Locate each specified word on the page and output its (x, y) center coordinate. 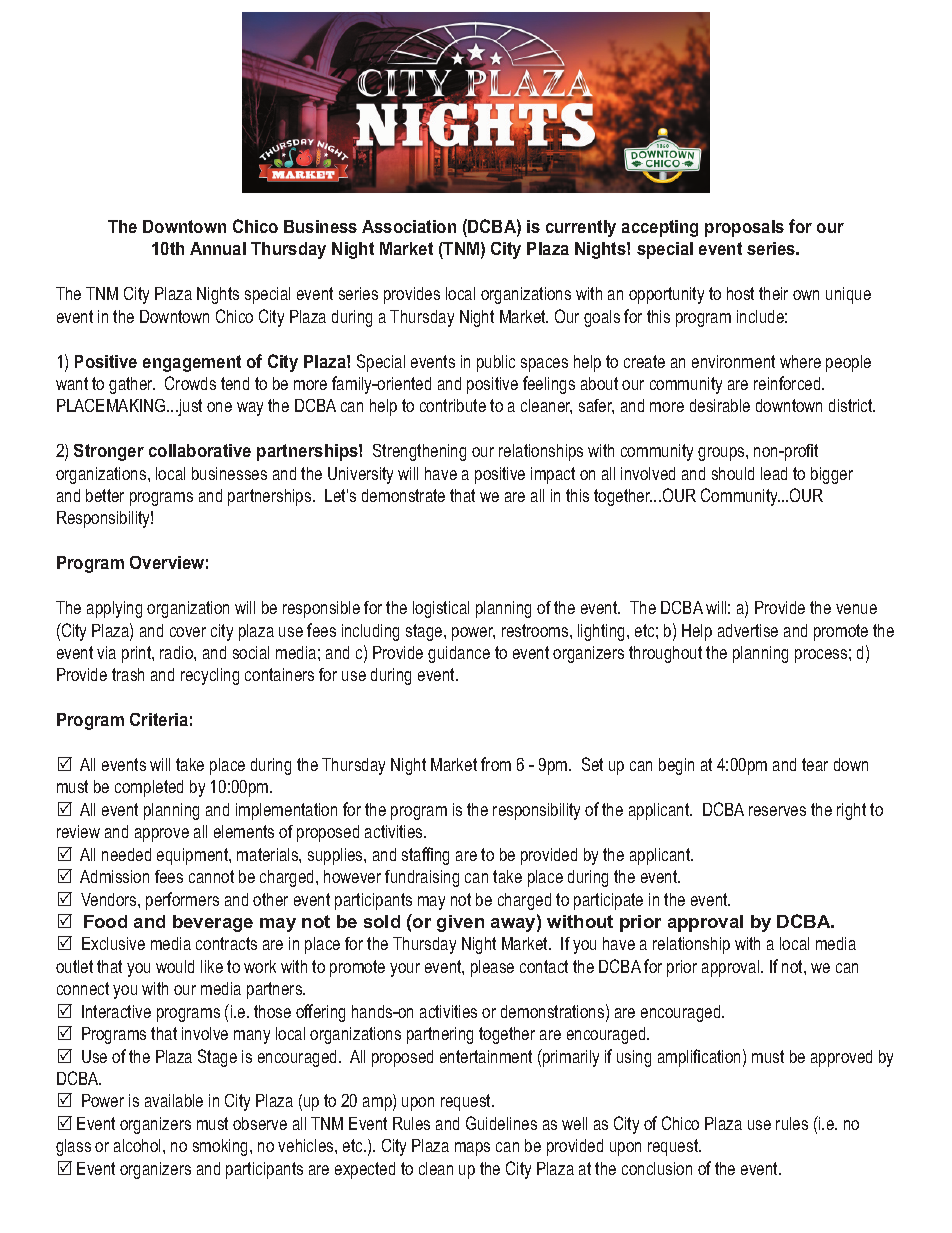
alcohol (139, 1145)
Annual (218, 248)
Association (409, 226)
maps (472, 1149)
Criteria (159, 719)
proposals (744, 228)
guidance (459, 654)
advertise (748, 630)
